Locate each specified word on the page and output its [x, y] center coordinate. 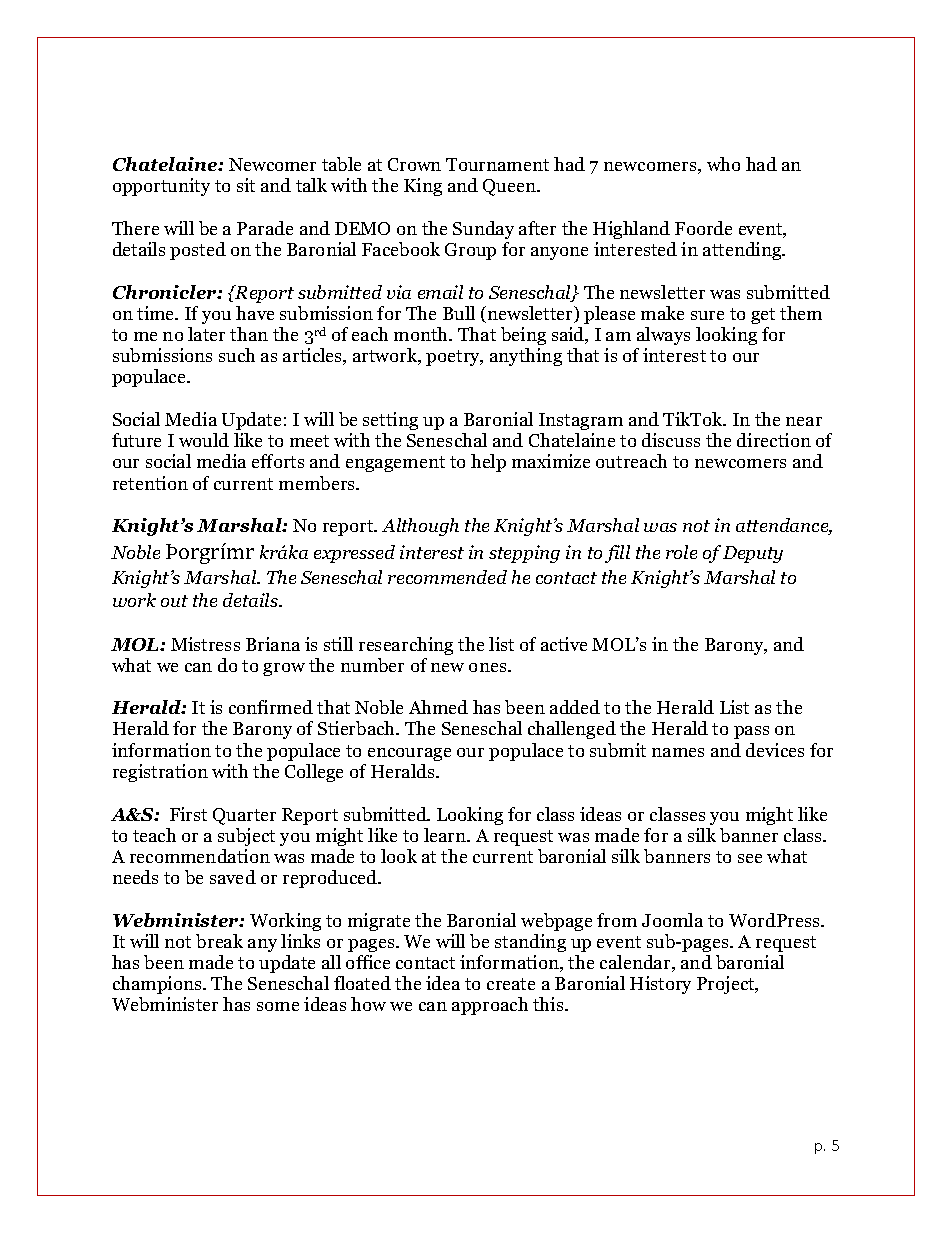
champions [158, 985]
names [678, 752]
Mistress [205, 644]
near [804, 421]
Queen [510, 187]
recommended [447, 577]
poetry [454, 358]
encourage [409, 754]
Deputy [753, 554]
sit [246, 185]
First [188, 814]
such [237, 355]
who [723, 164]
